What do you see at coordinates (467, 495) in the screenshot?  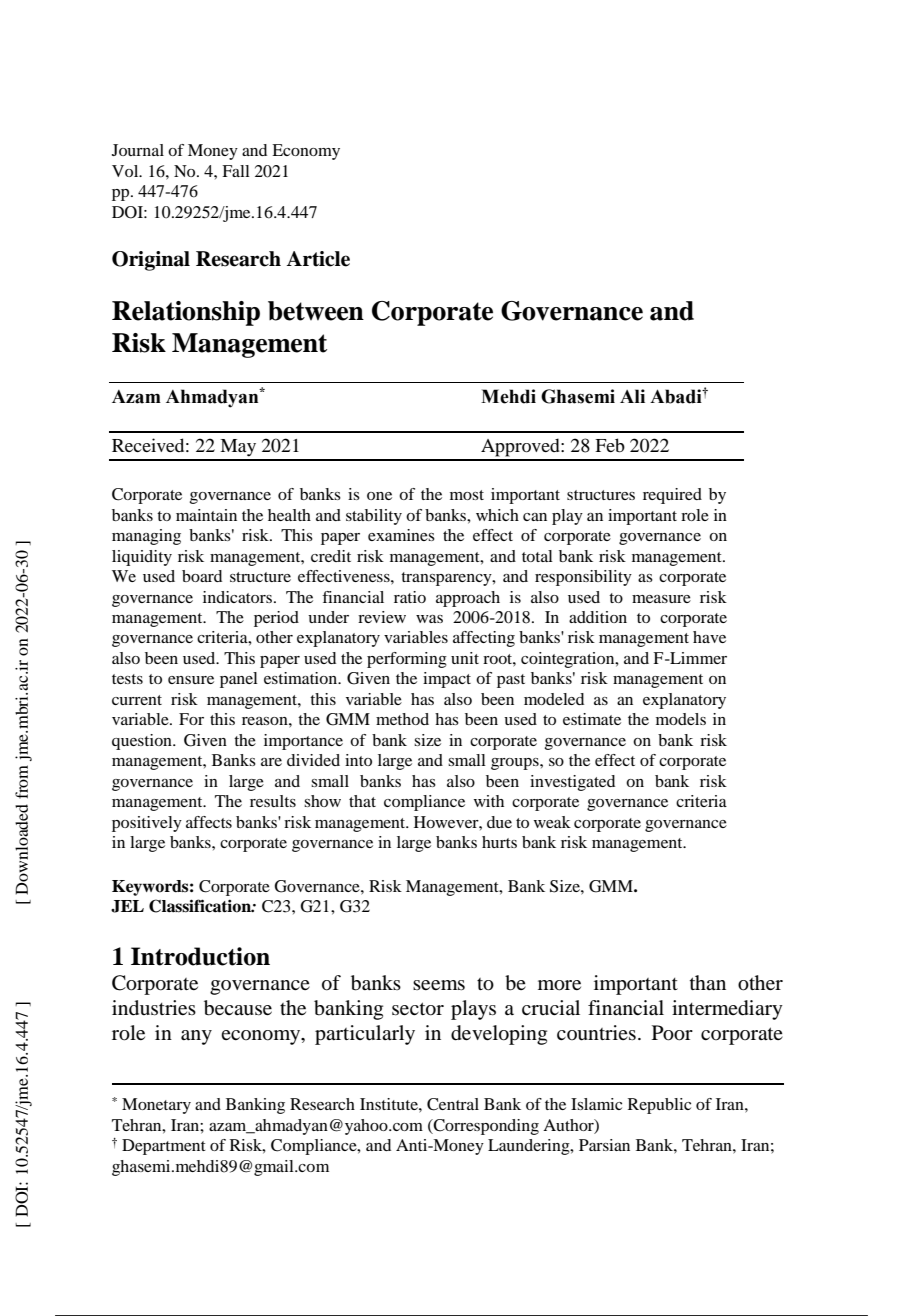 I see `most` at bounding box center [467, 495].
